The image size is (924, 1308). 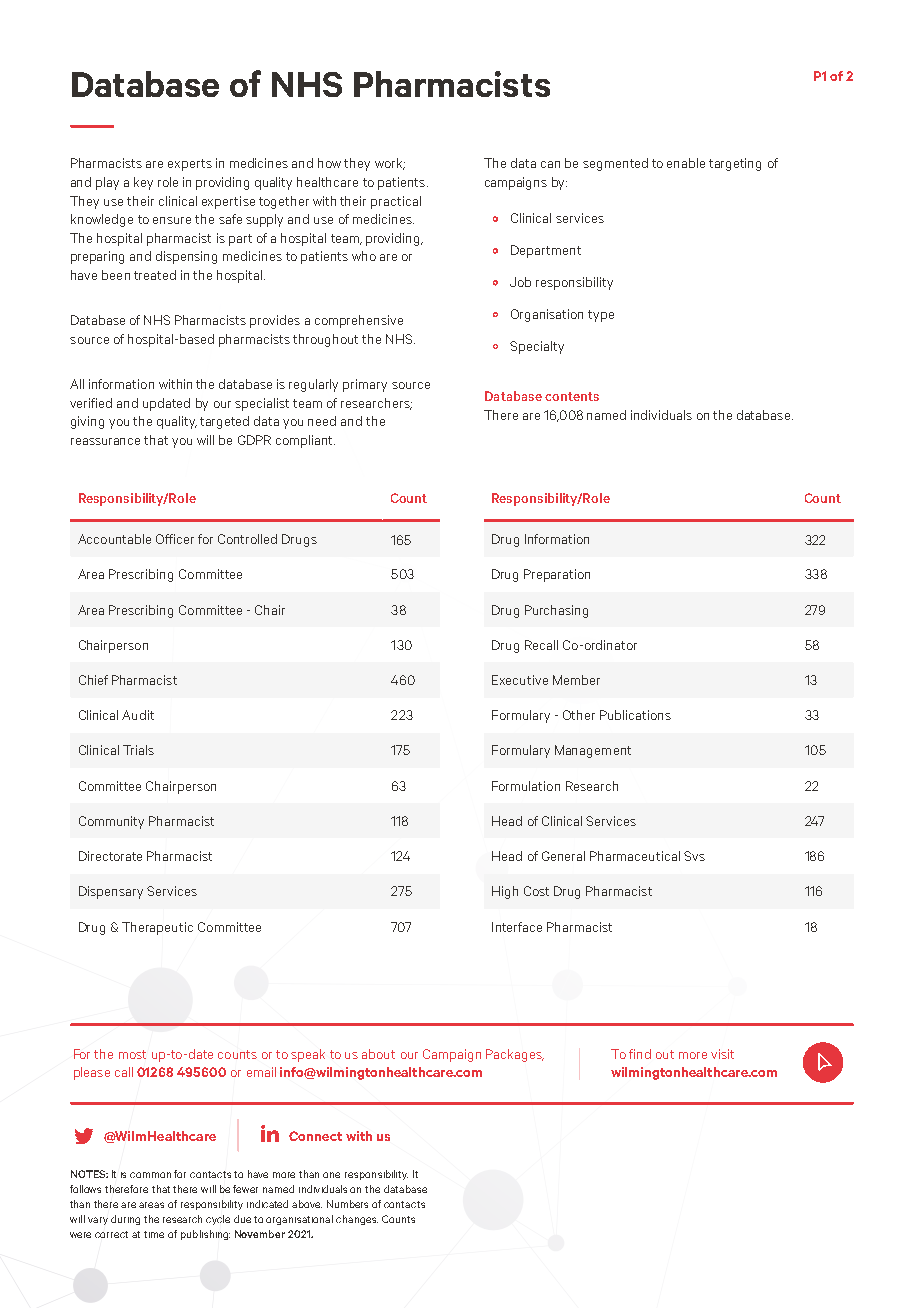 What do you see at coordinates (635, 856) in the document?
I see `Pharmaceutical` at bounding box center [635, 856].
